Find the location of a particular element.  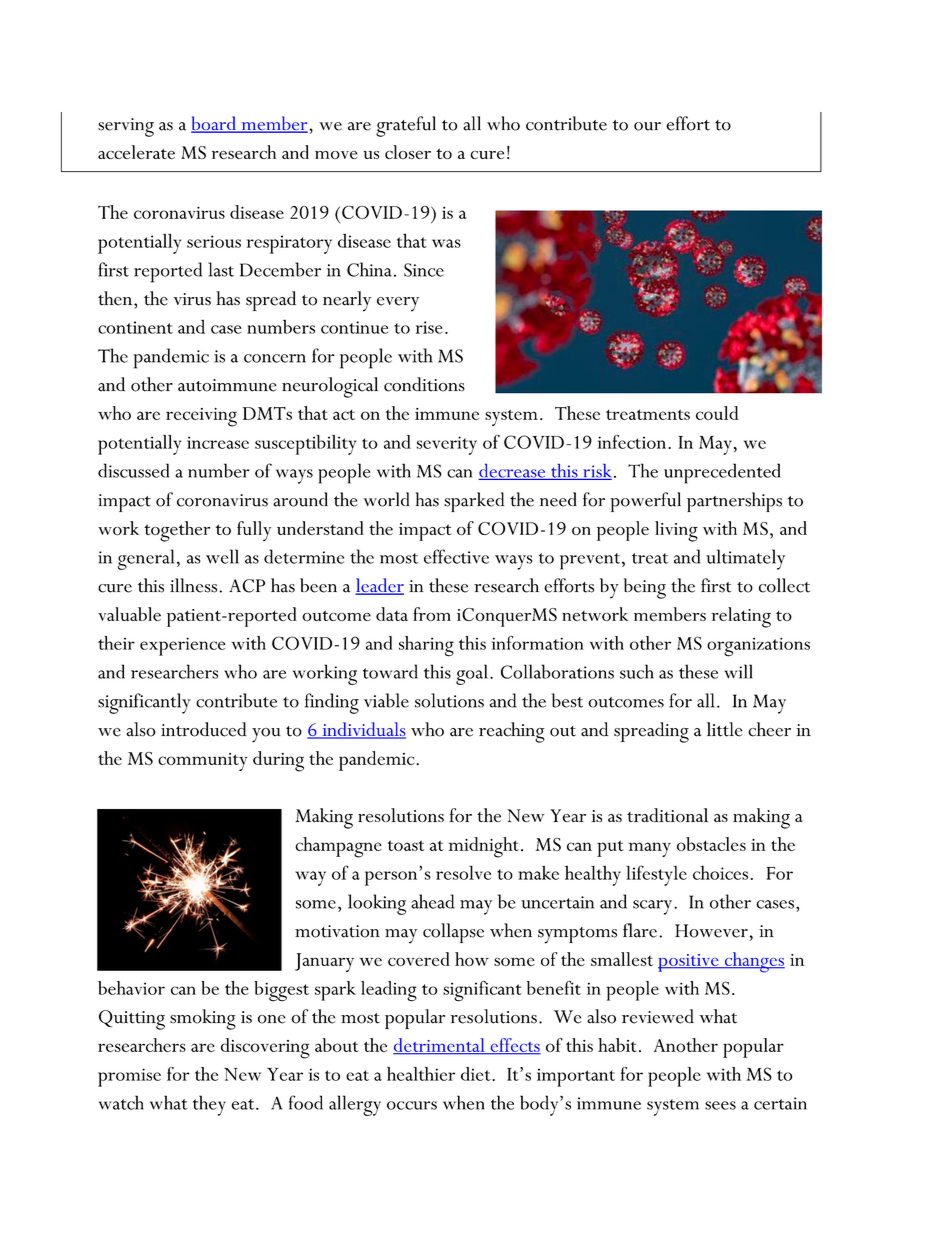

reaching is located at coordinates (512, 732).
